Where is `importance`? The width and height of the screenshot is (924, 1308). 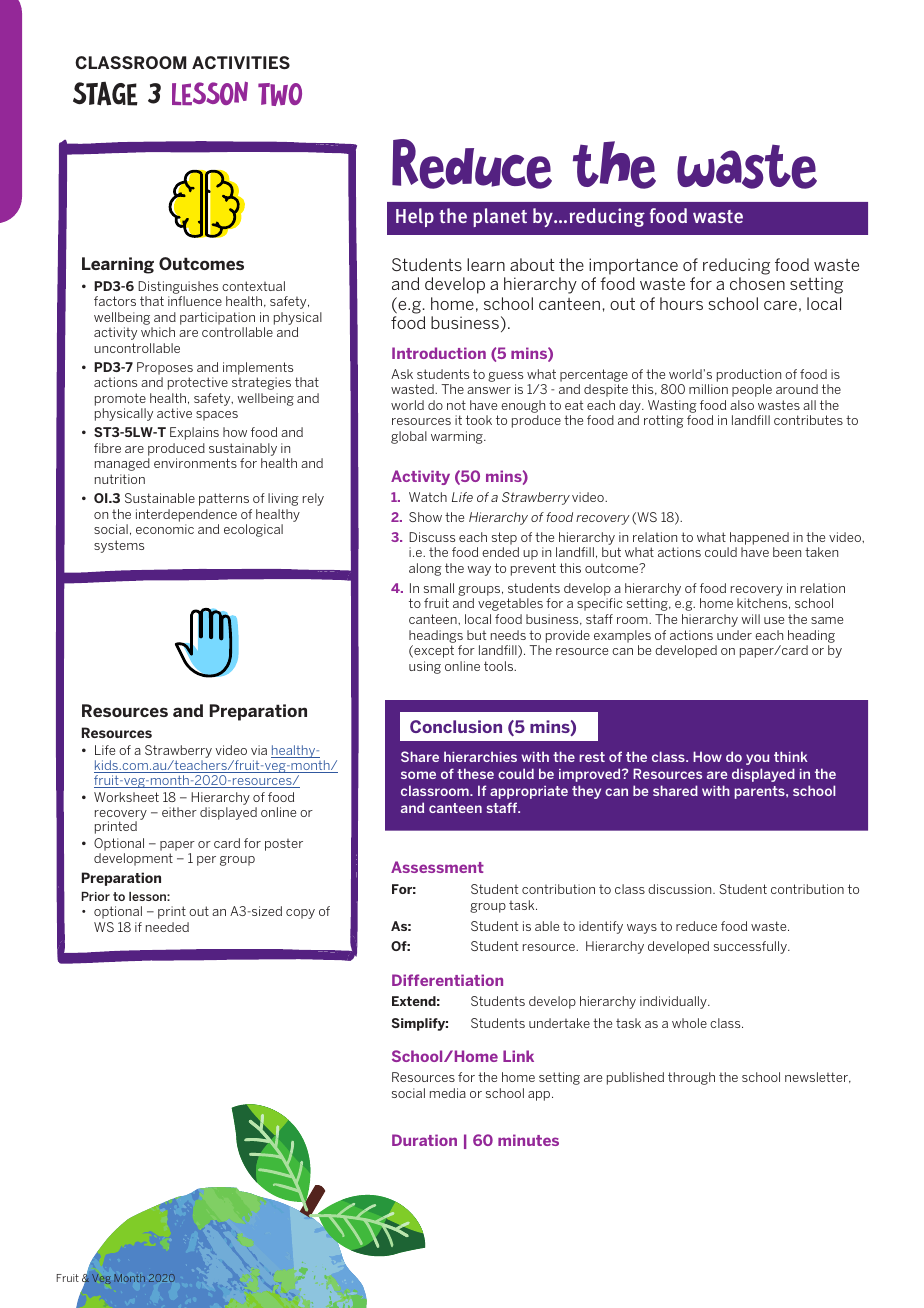 importance is located at coordinates (633, 266).
